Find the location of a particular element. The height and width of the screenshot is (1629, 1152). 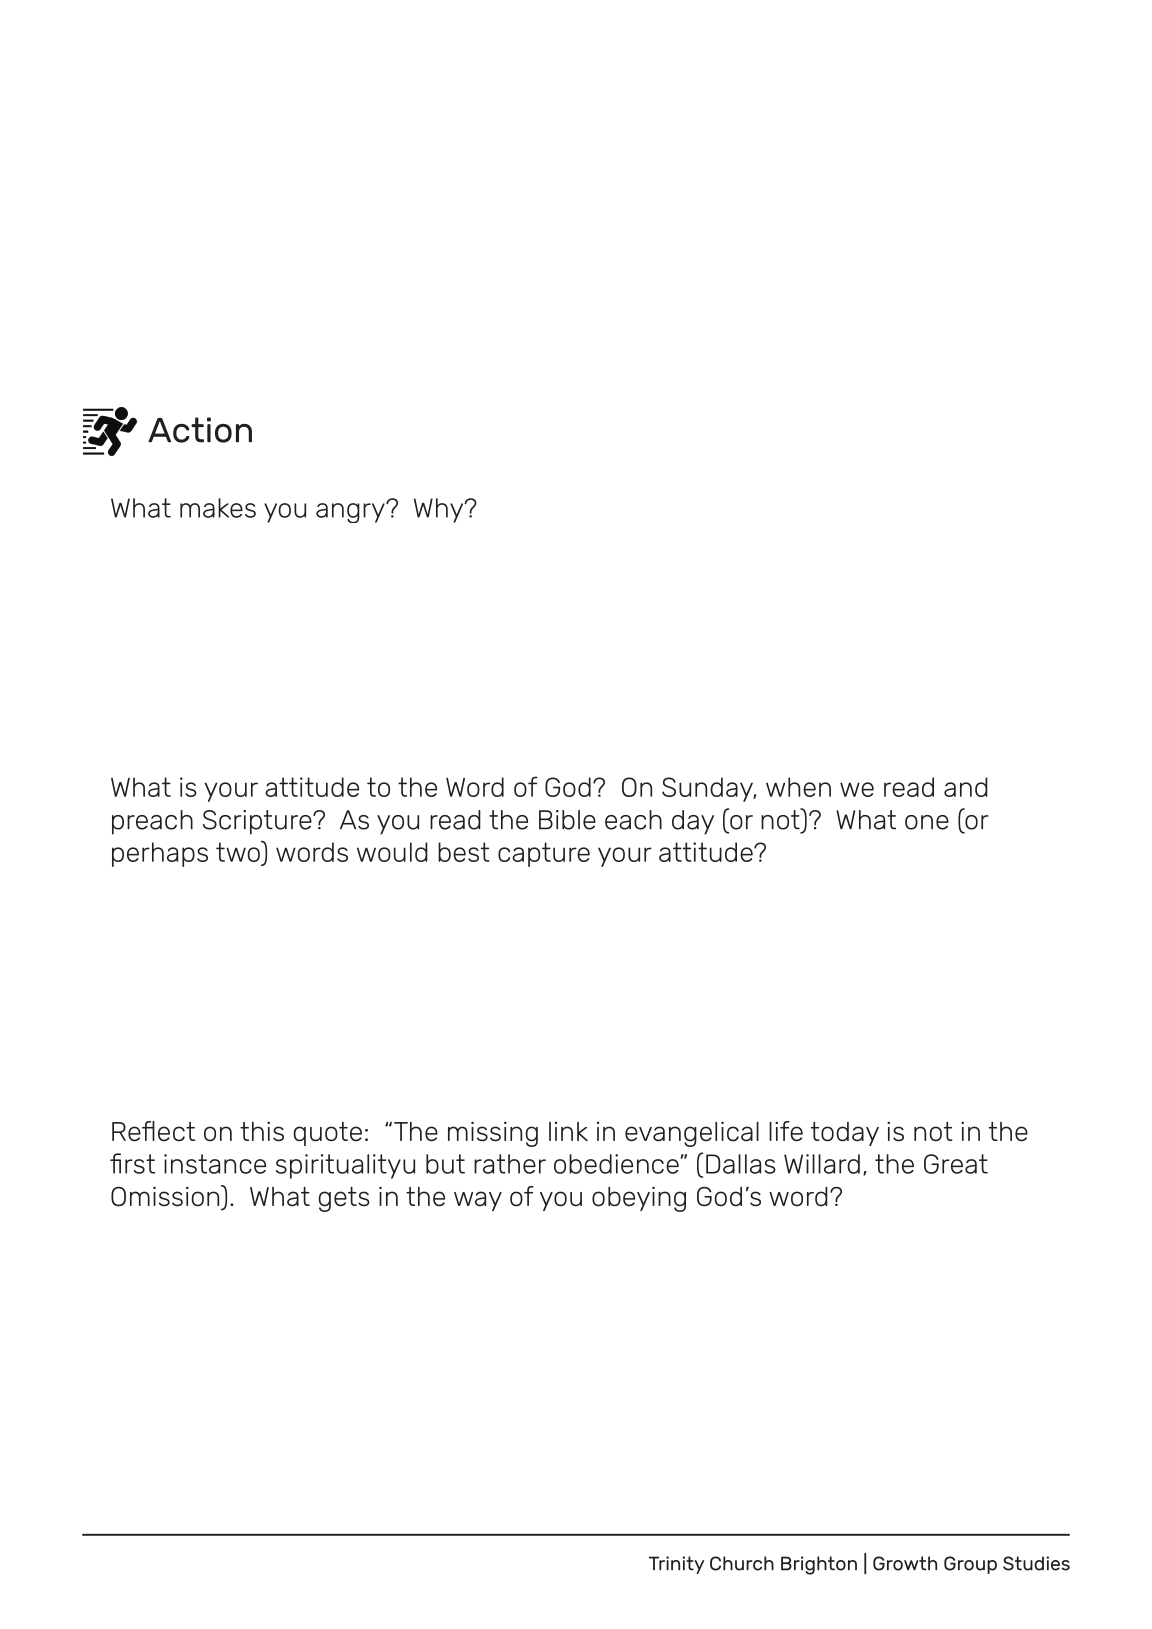

Action is located at coordinates (200, 430).
